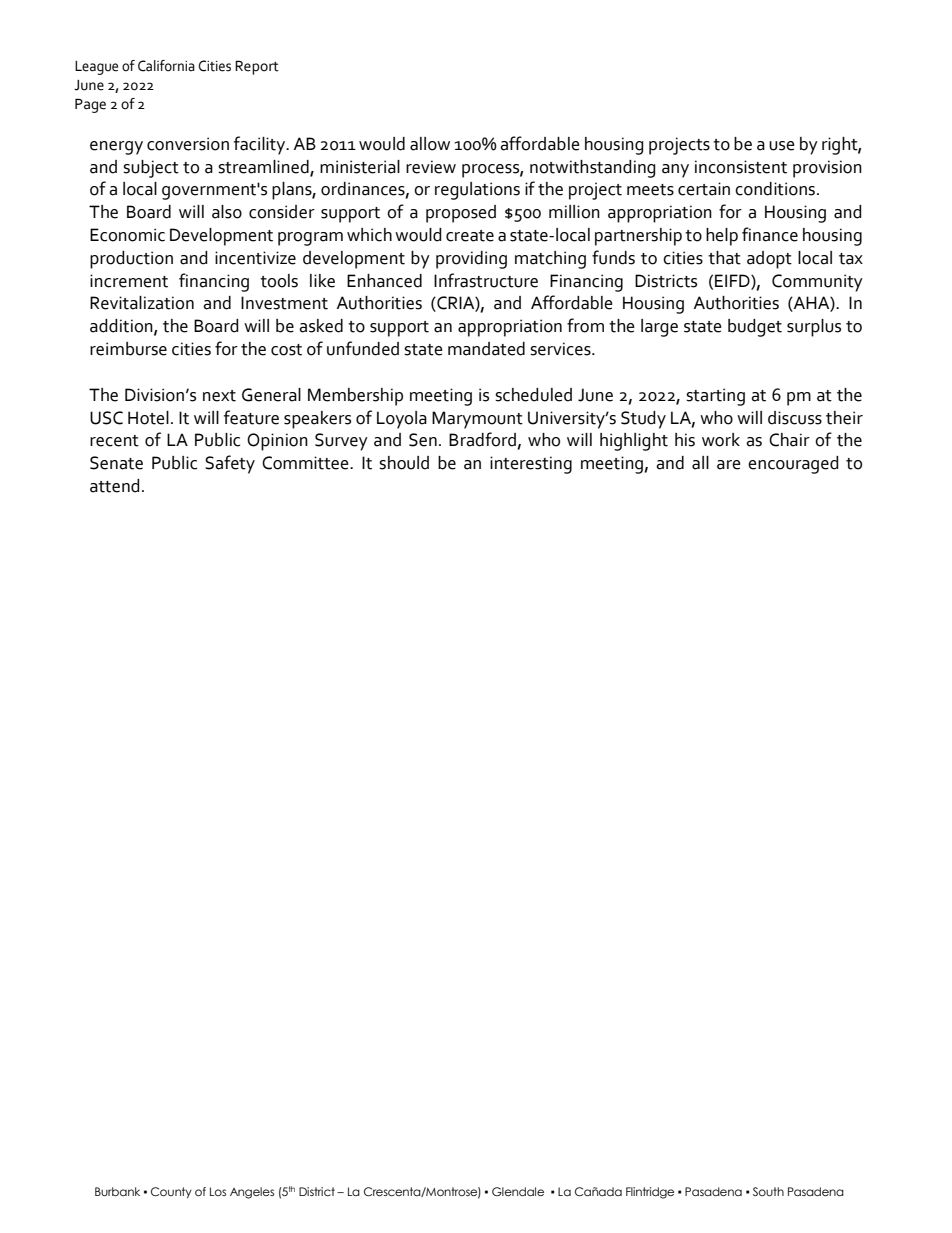 The image size is (952, 1233). Describe the element at coordinates (230, 464) in the screenshot. I see `Safety` at that location.
